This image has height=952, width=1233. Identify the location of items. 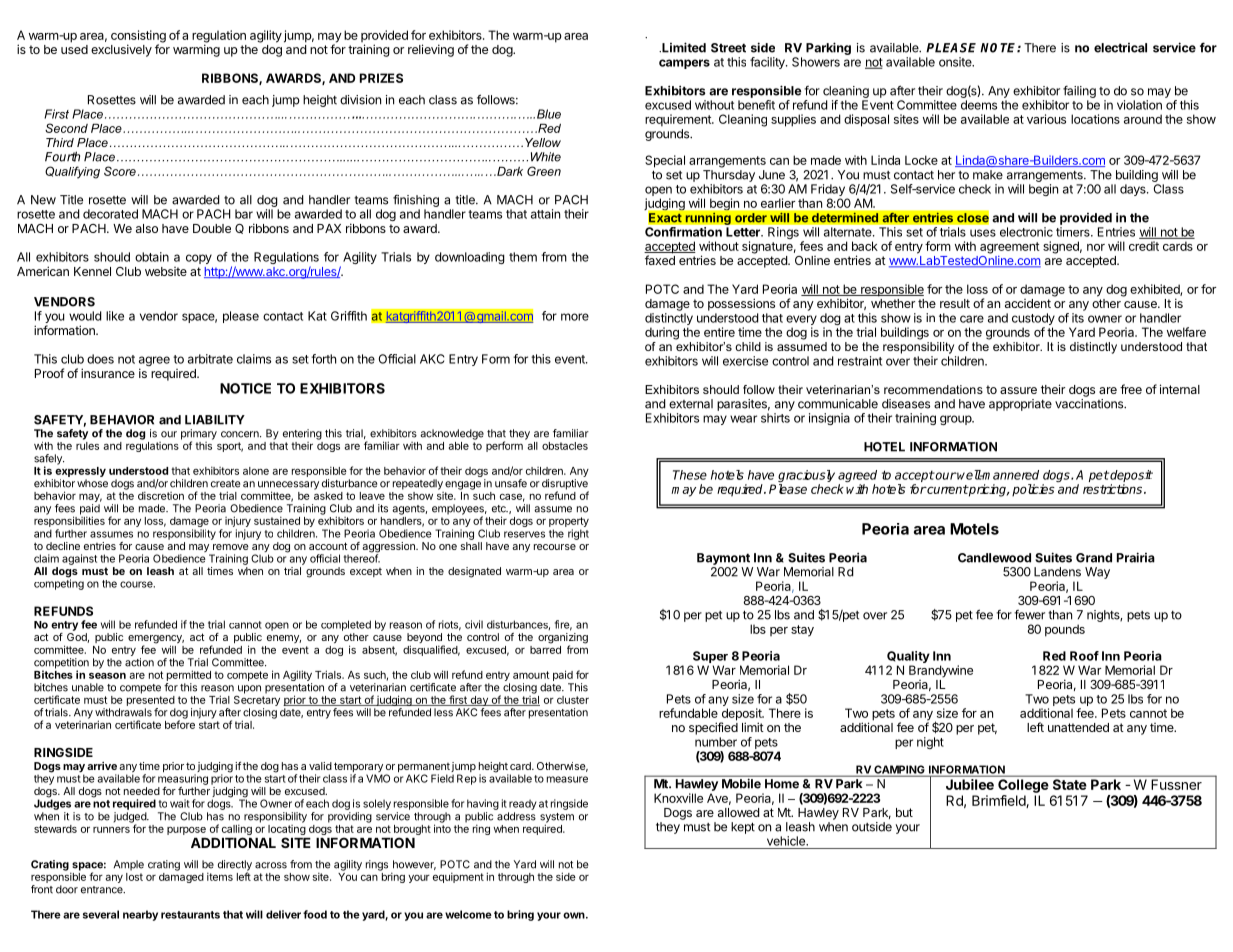
(220, 876).
